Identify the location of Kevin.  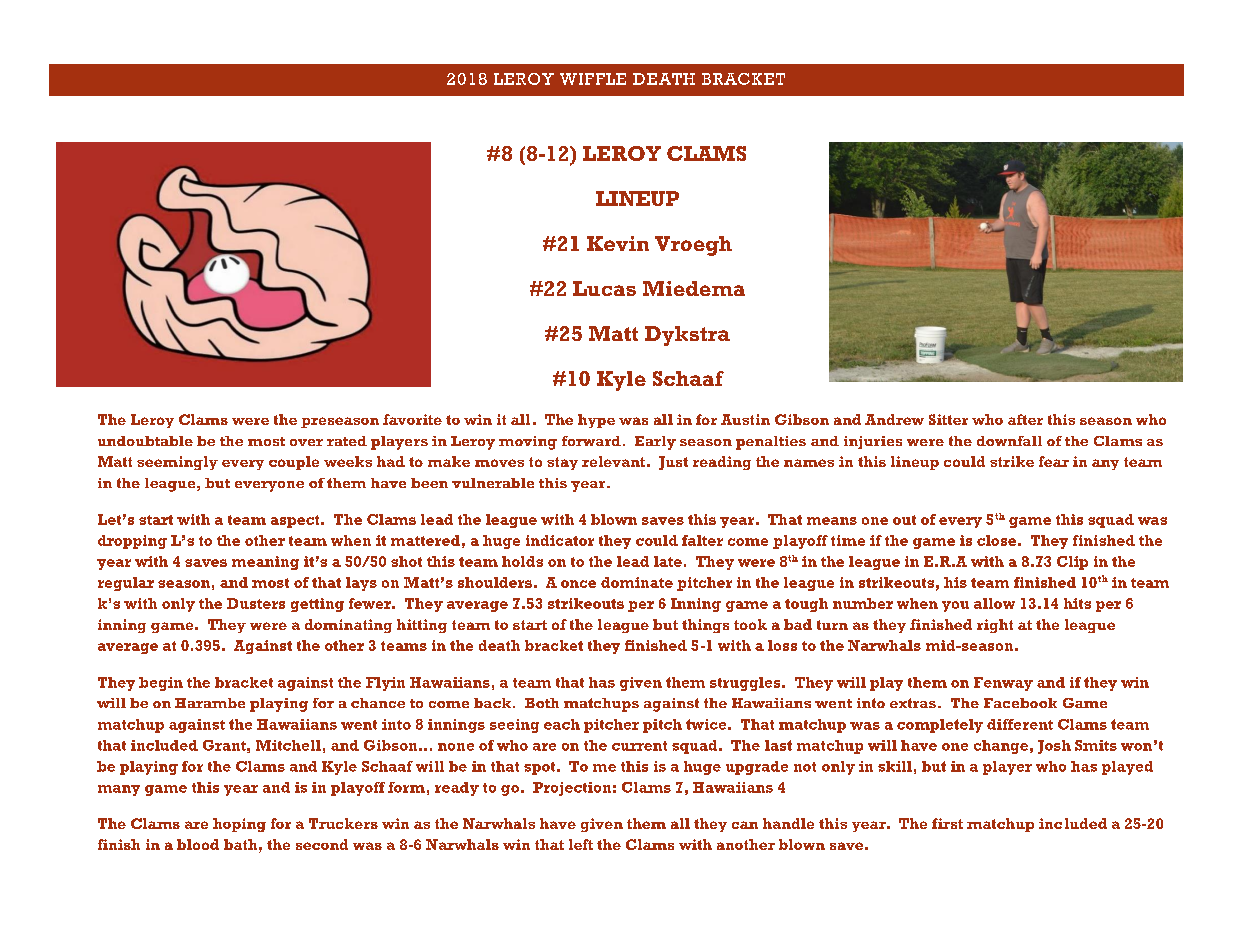
(618, 243).
